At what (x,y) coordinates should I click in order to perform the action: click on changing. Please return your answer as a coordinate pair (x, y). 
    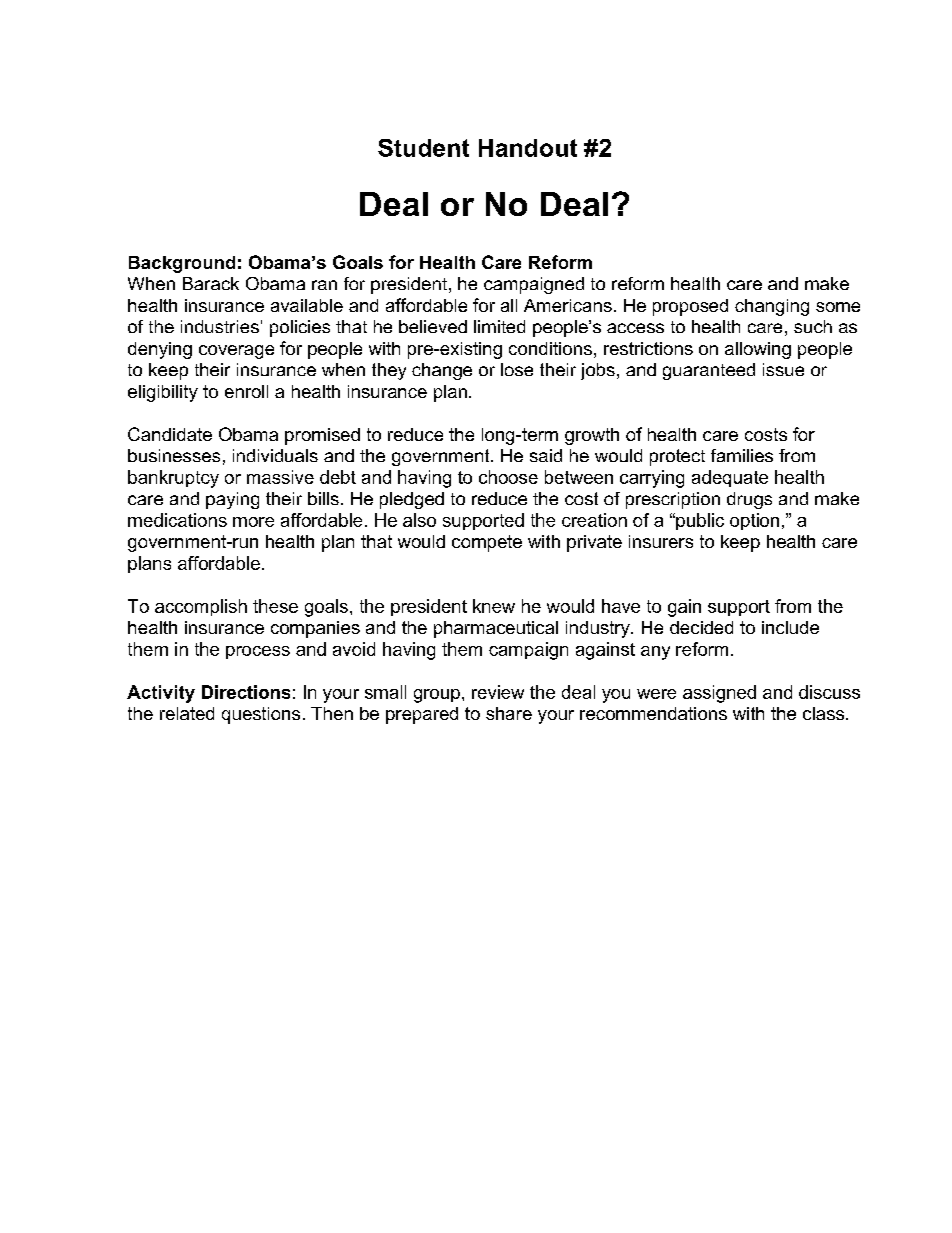
    Looking at the image, I should click on (772, 307).
